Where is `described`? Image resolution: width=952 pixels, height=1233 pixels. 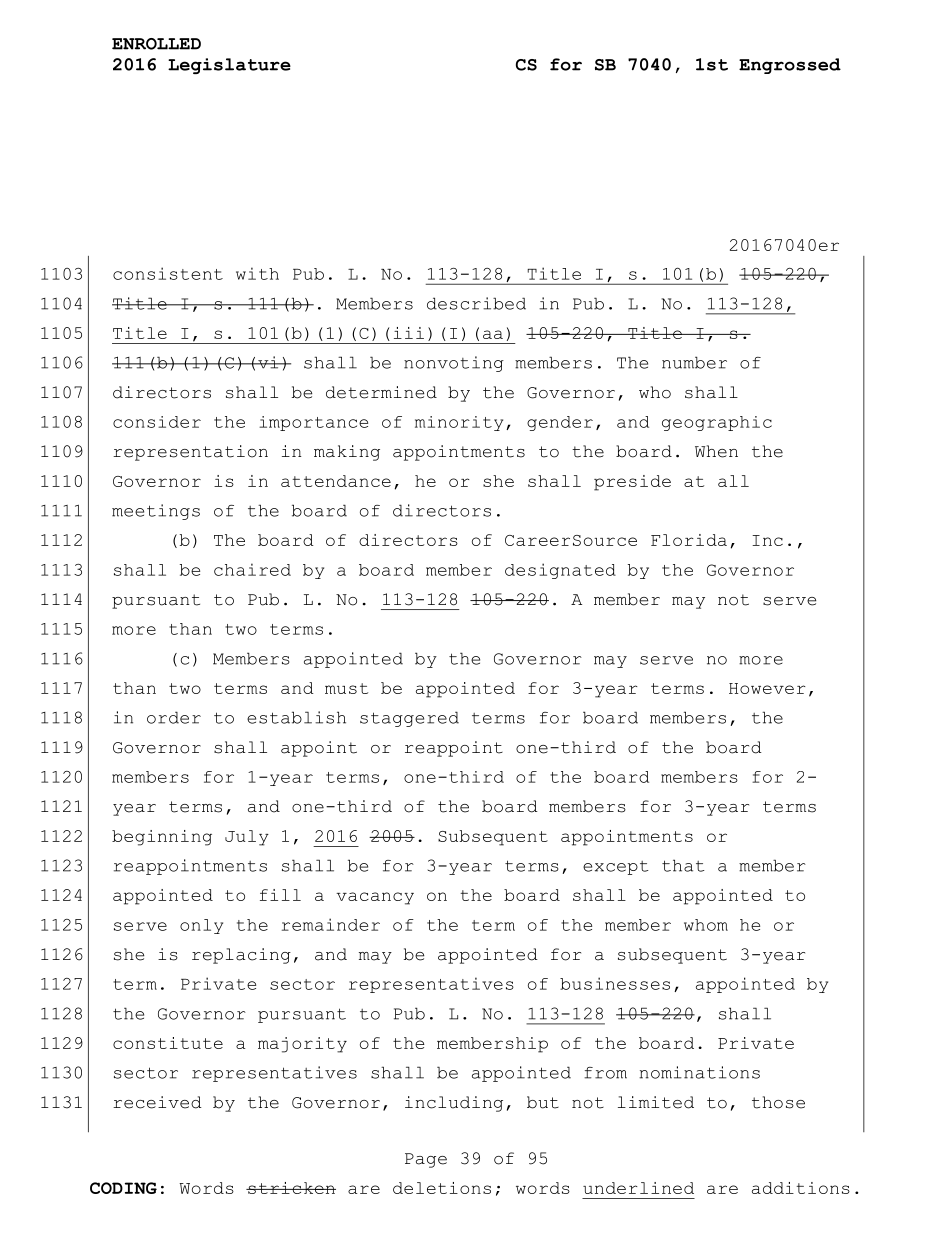
described is located at coordinates (476, 303).
